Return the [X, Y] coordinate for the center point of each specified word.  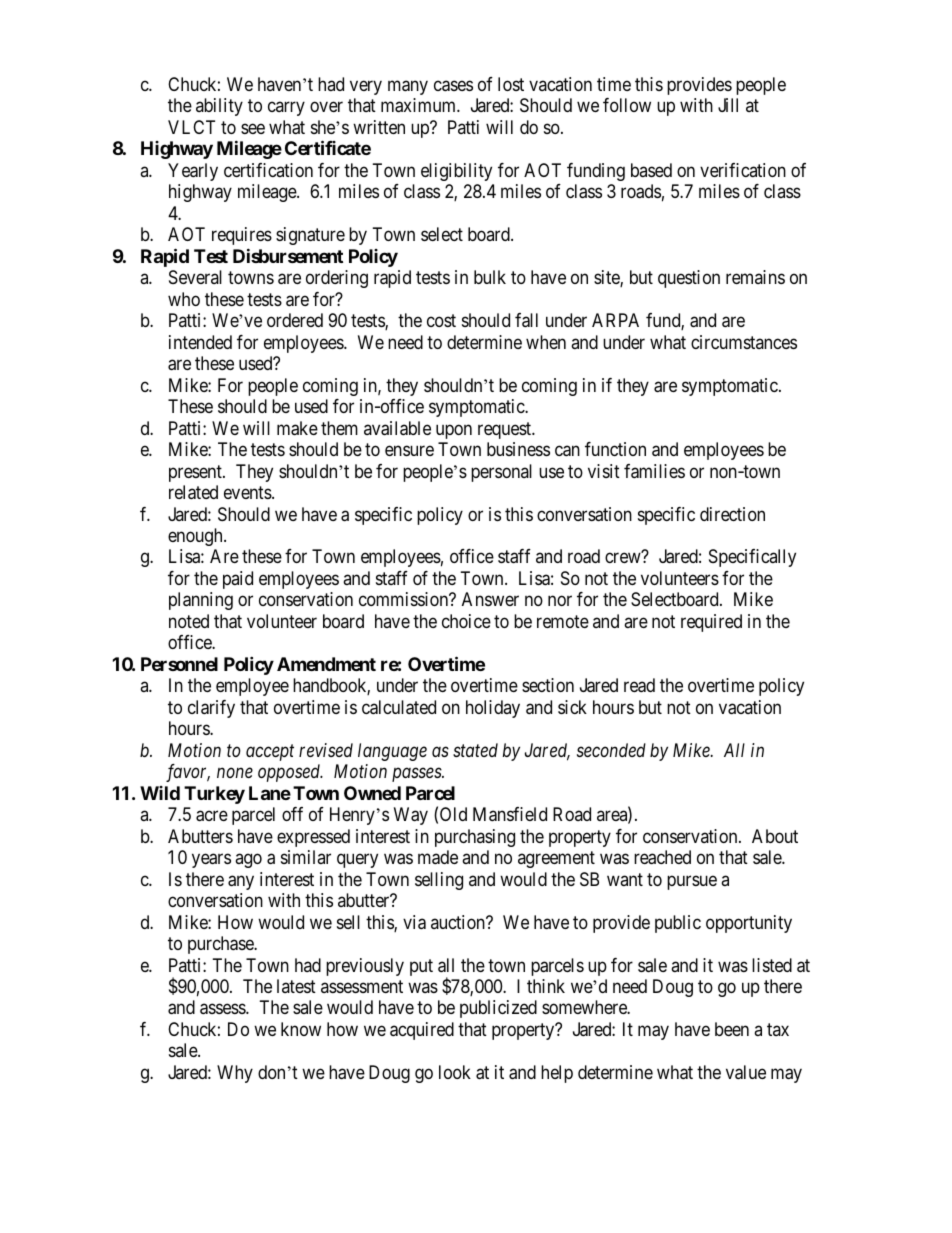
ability [219, 107]
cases [453, 86]
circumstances [744, 342]
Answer [490, 599]
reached [662, 857]
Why [235, 1074]
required [711, 623]
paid [238, 580]
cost [441, 320]
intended [200, 342]
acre [212, 816]
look [455, 1072]
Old [453, 814]
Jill [728, 105]
